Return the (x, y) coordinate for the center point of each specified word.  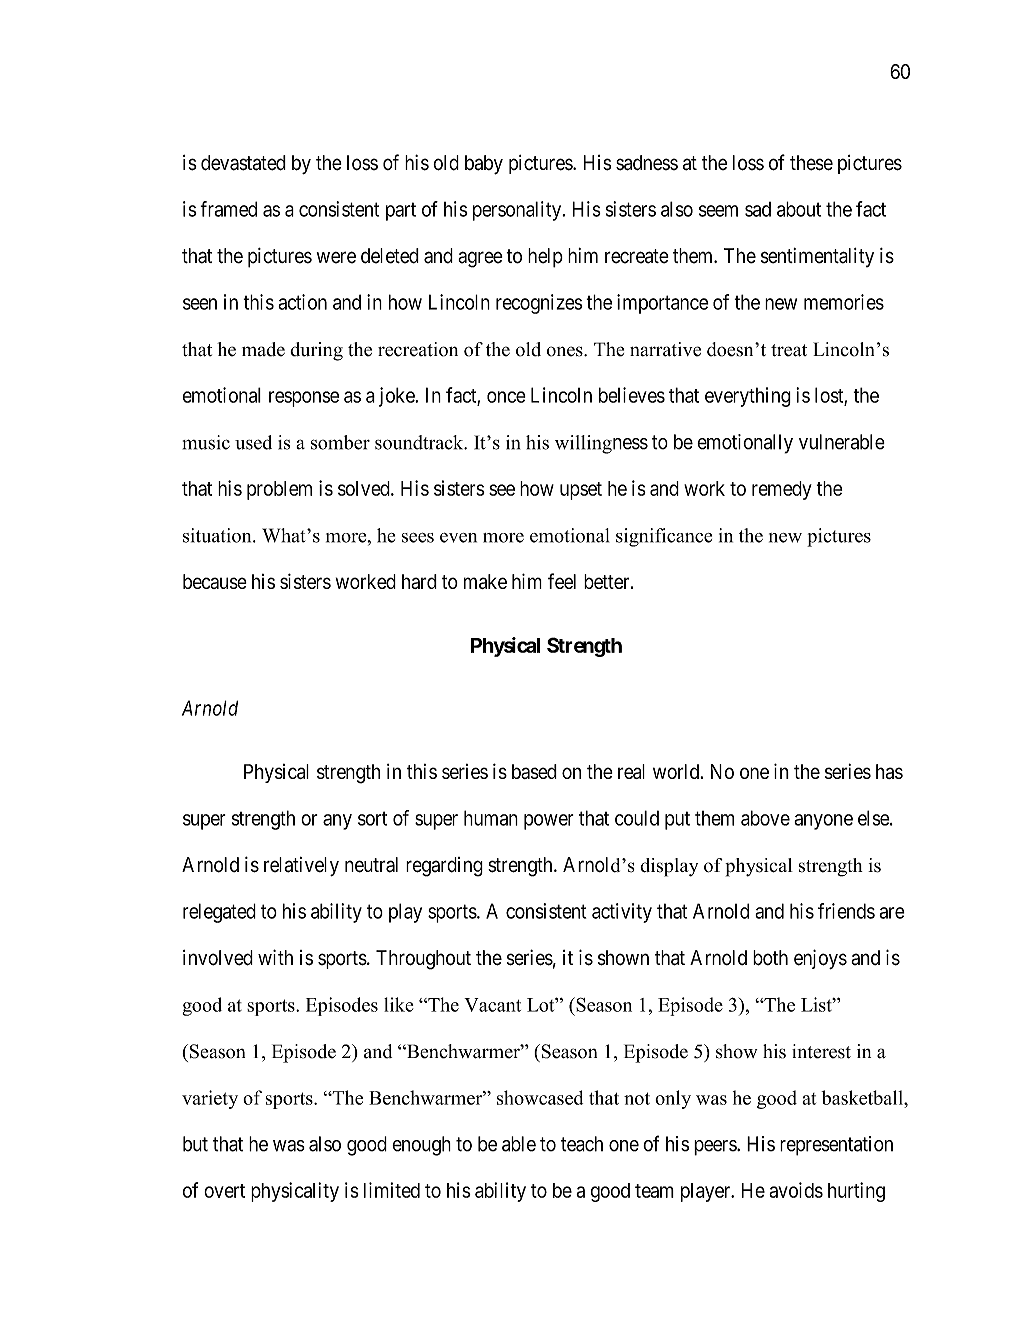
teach (582, 1144)
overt (224, 1191)
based (534, 771)
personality (518, 211)
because (215, 581)
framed (228, 209)
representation (836, 1146)
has (889, 771)
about (799, 209)
